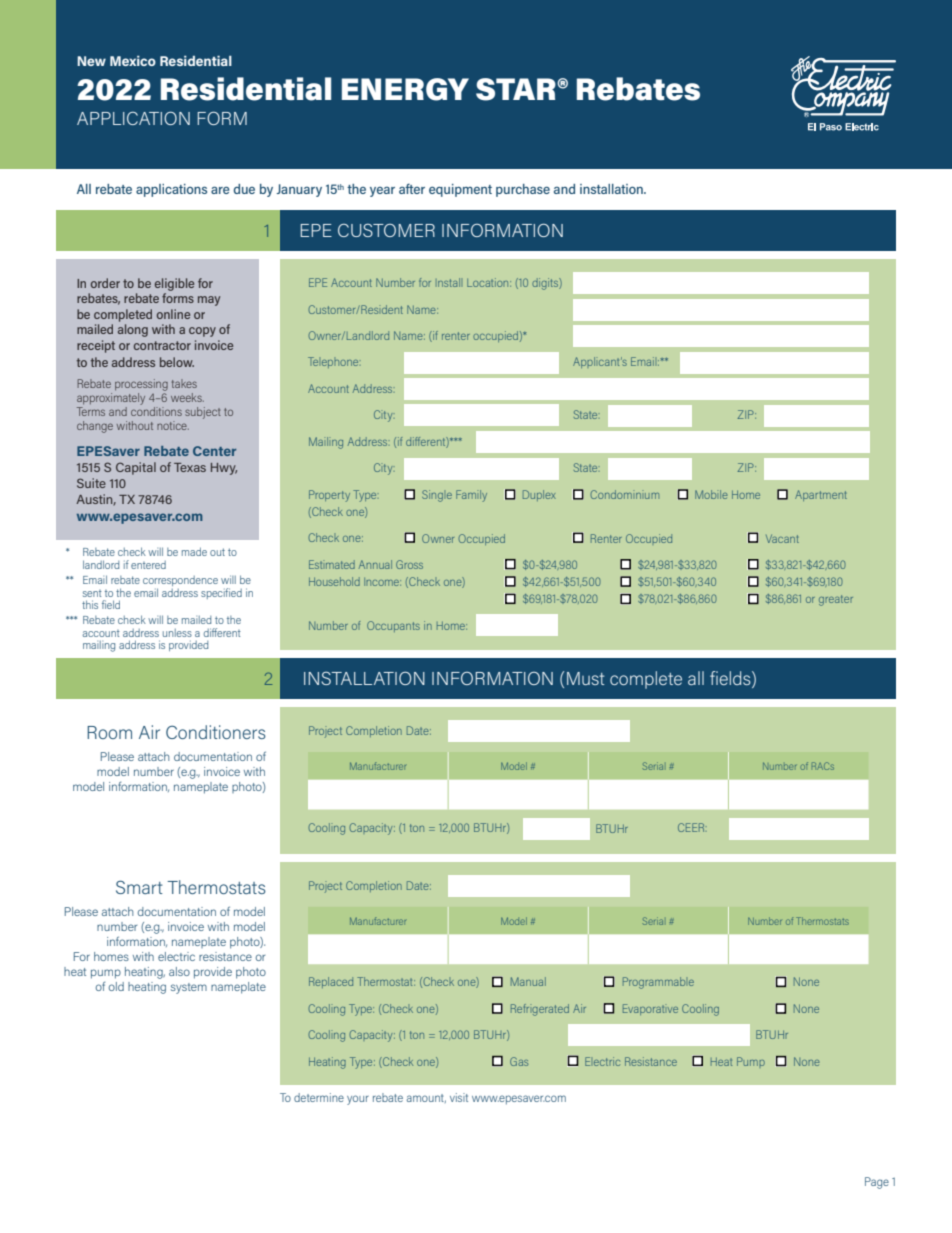 Image resolution: width=952 pixels, height=1233 pixels. Describe the element at coordinates (821, 495) in the screenshot. I see `Apartment` at that location.
